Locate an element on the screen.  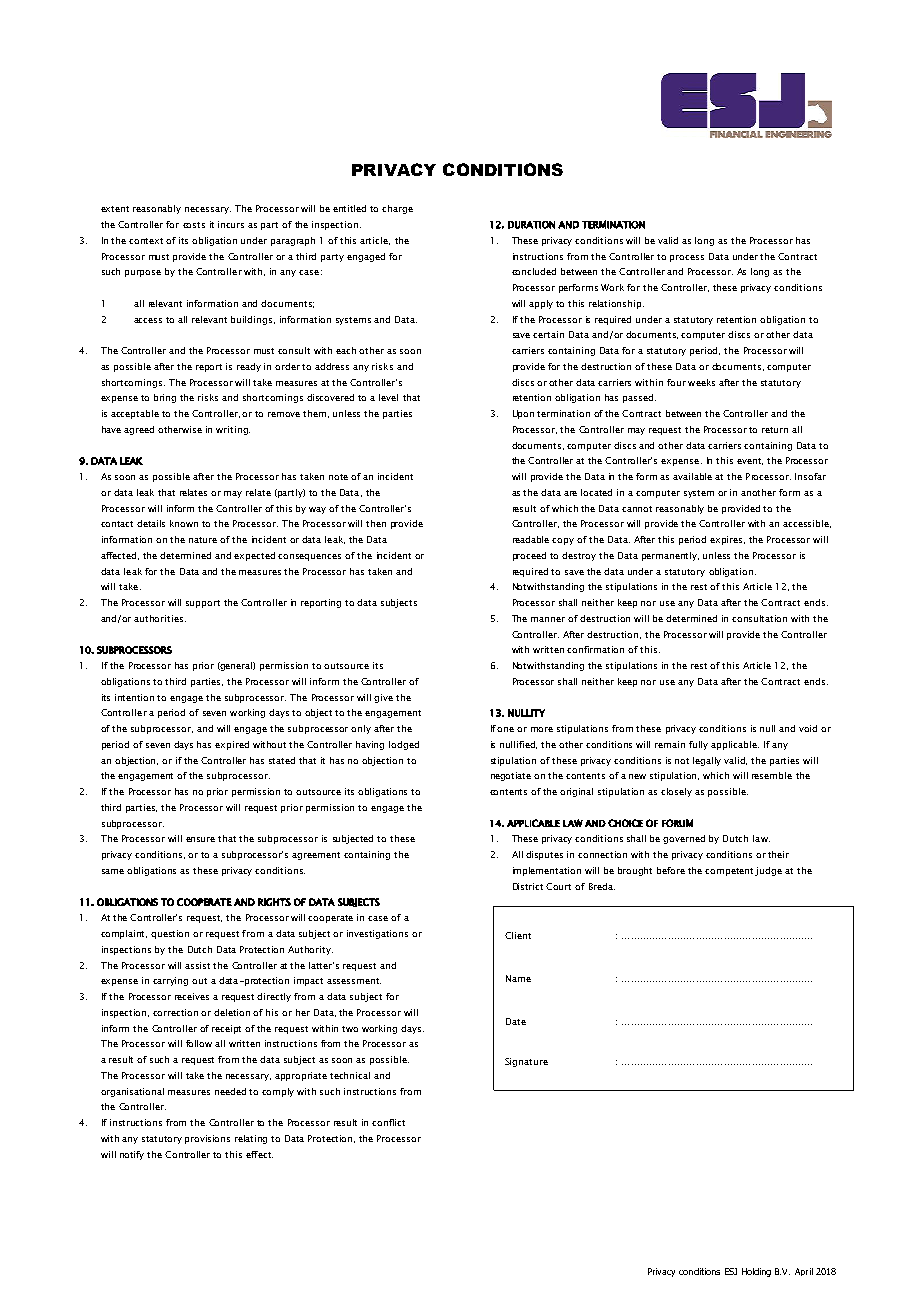
expired is located at coordinates (232, 745).
